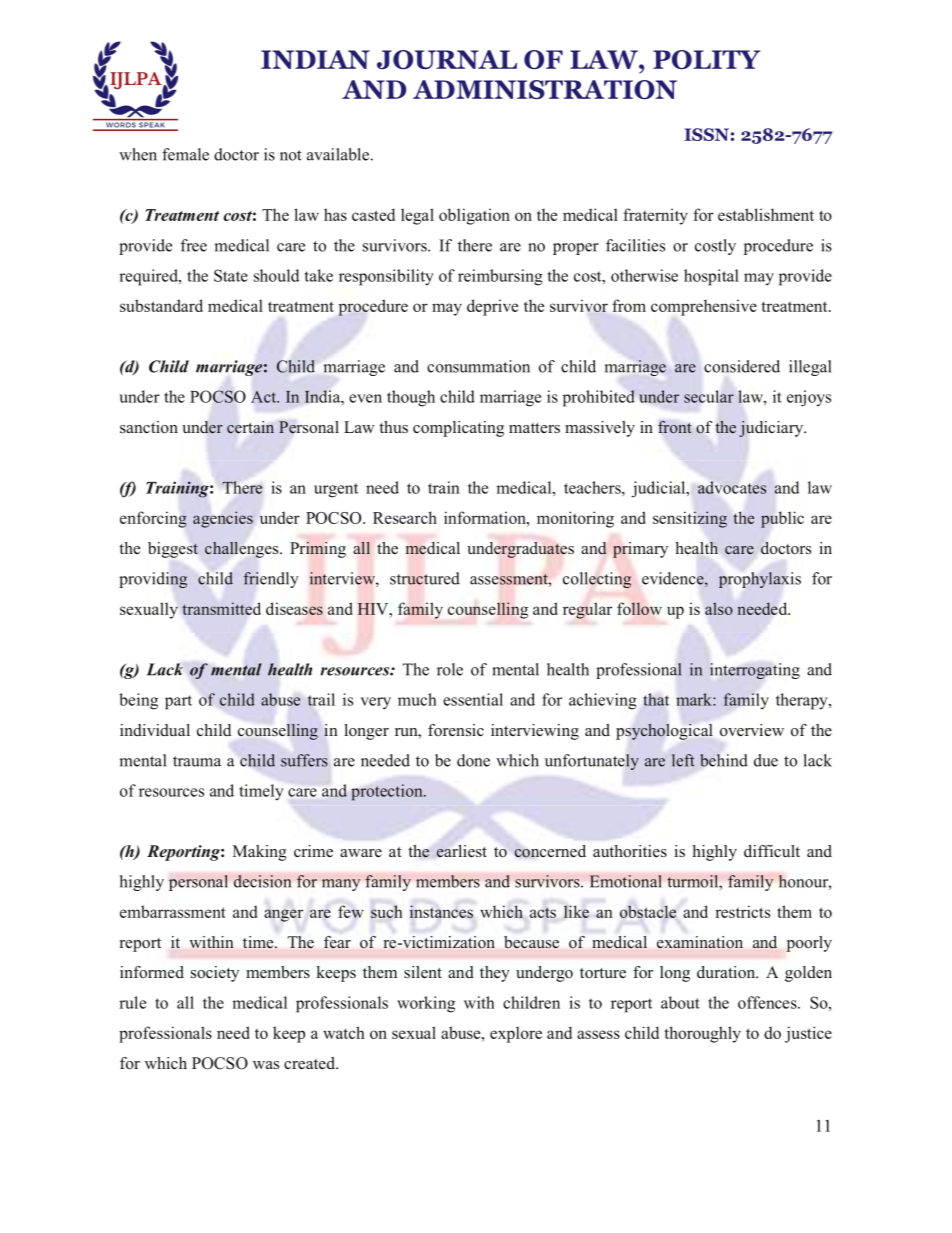 The height and width of the screenshot is (1233, 952). Describe the element at coordinates (425, 578) in the screenshot. I see `structured` at that location.
